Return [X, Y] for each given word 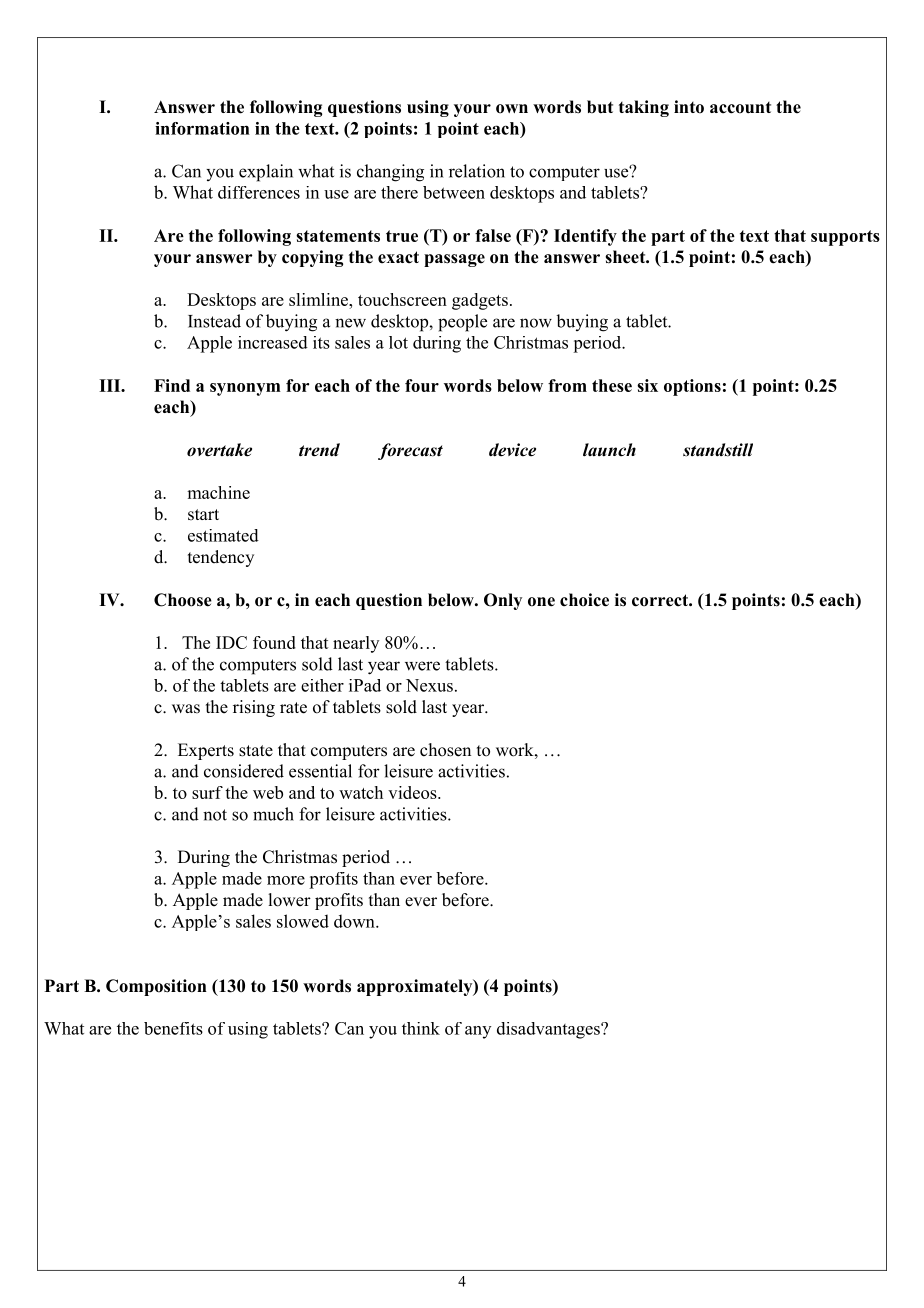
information [202, 128]
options [692, 387]
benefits [173, 1028]
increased [273, 342]
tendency [221, 558]
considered [244, 771]
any [478, 1032]
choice [584, 600]
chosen [445, 750]
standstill [718, 450]
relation [477, 171]
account [740, 108]
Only [503, 601]
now [536, 323]
